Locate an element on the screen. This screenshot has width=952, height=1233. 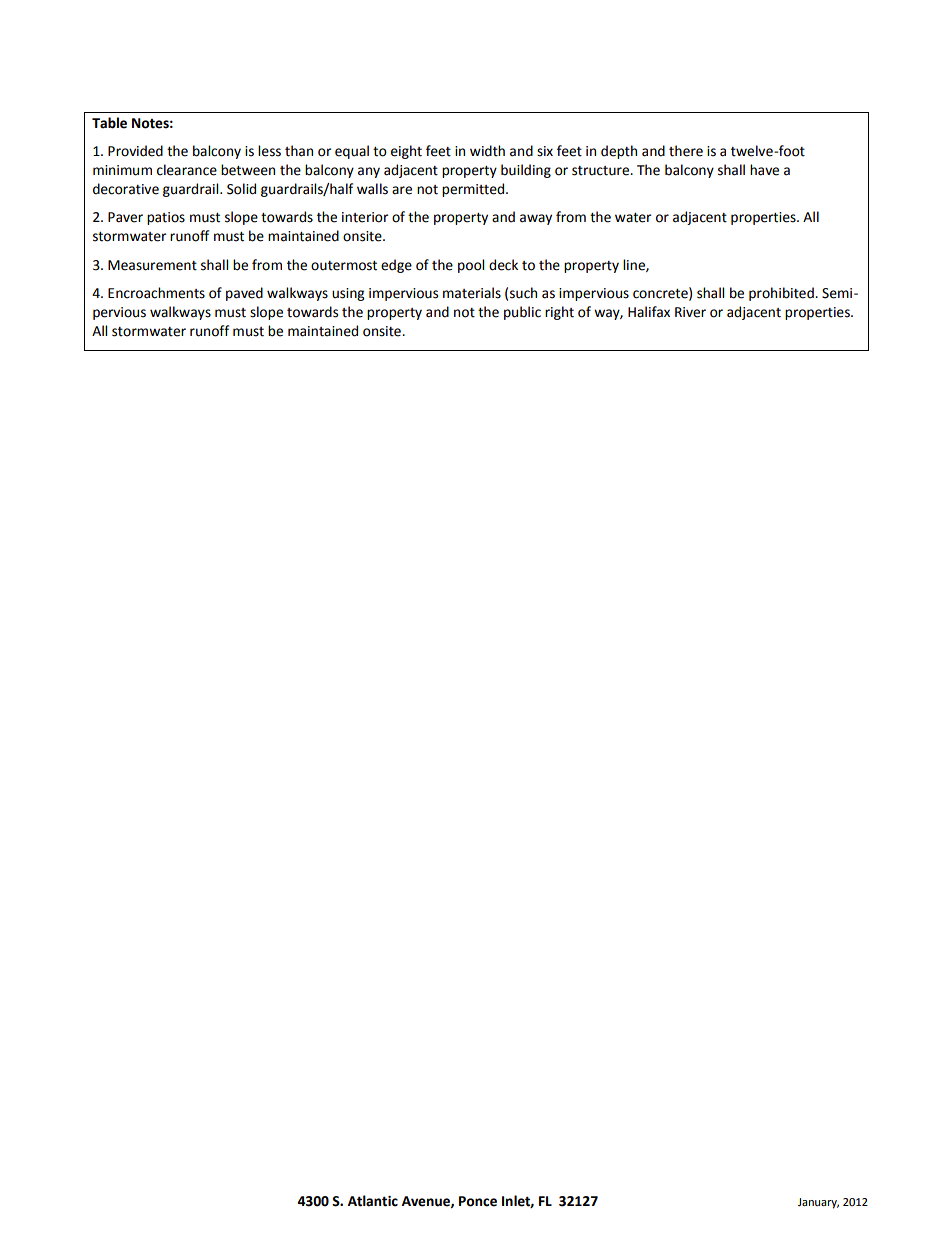
Halifax is located at coordinates (649, 312).
